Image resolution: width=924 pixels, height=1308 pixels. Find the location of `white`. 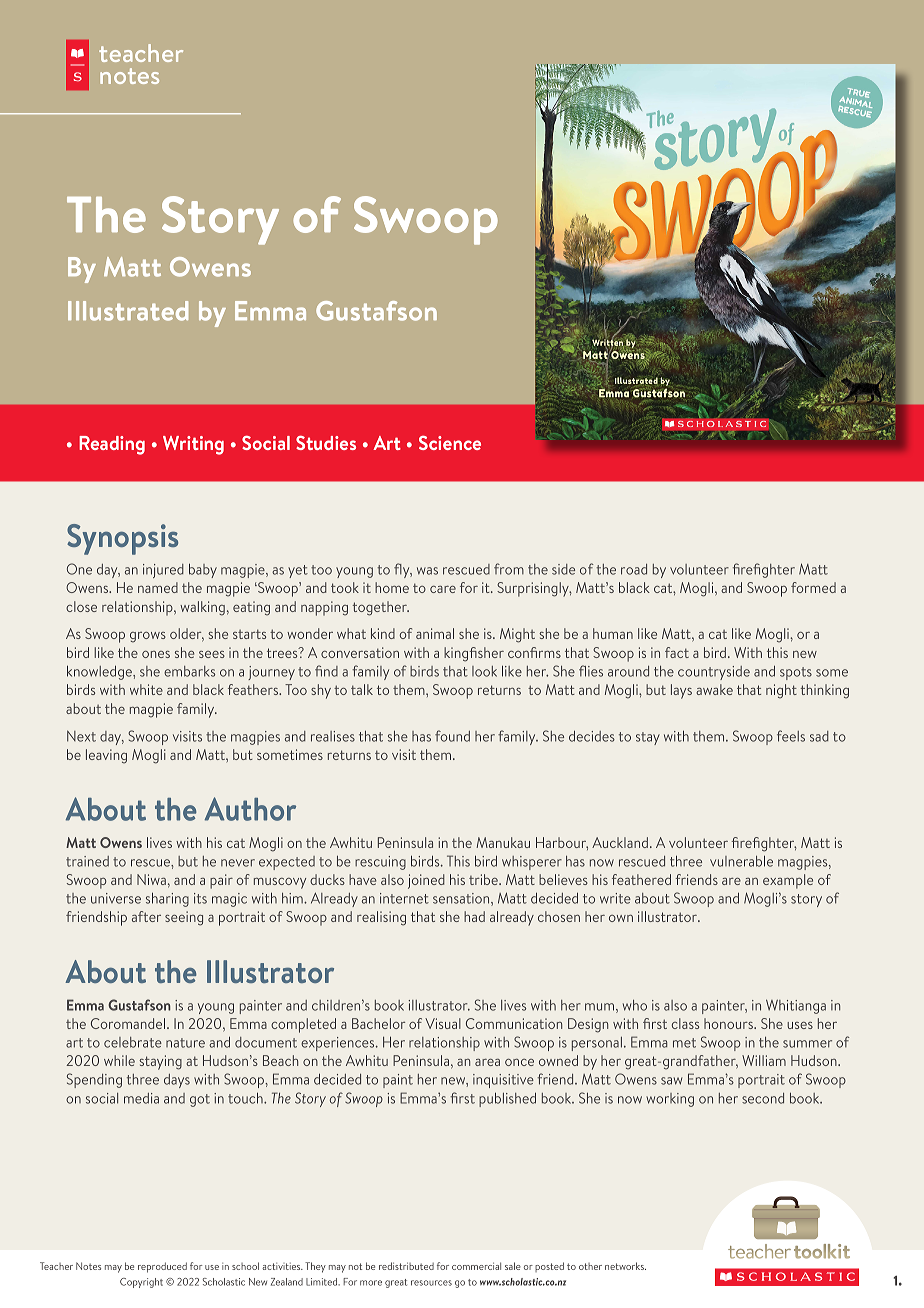

white is located at coordinates (146, 689).
